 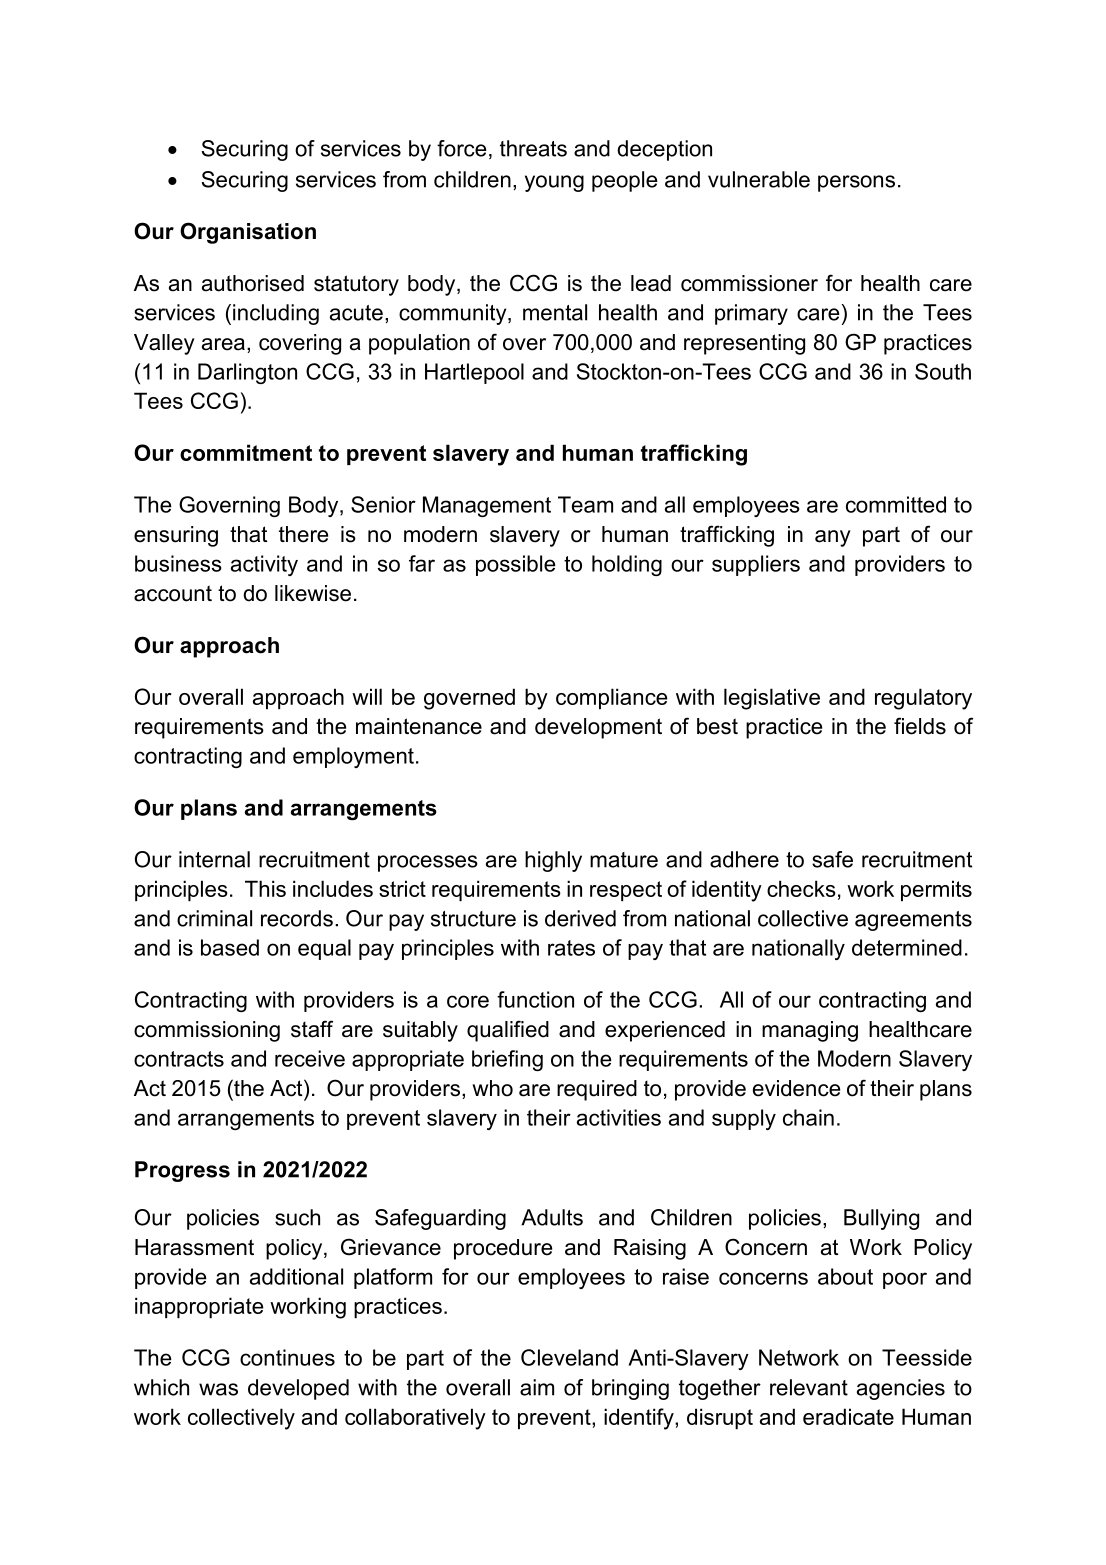 What do you see at coordinates (856, 183) in the document?
I see `persons` at bounding box center [856, 183].
